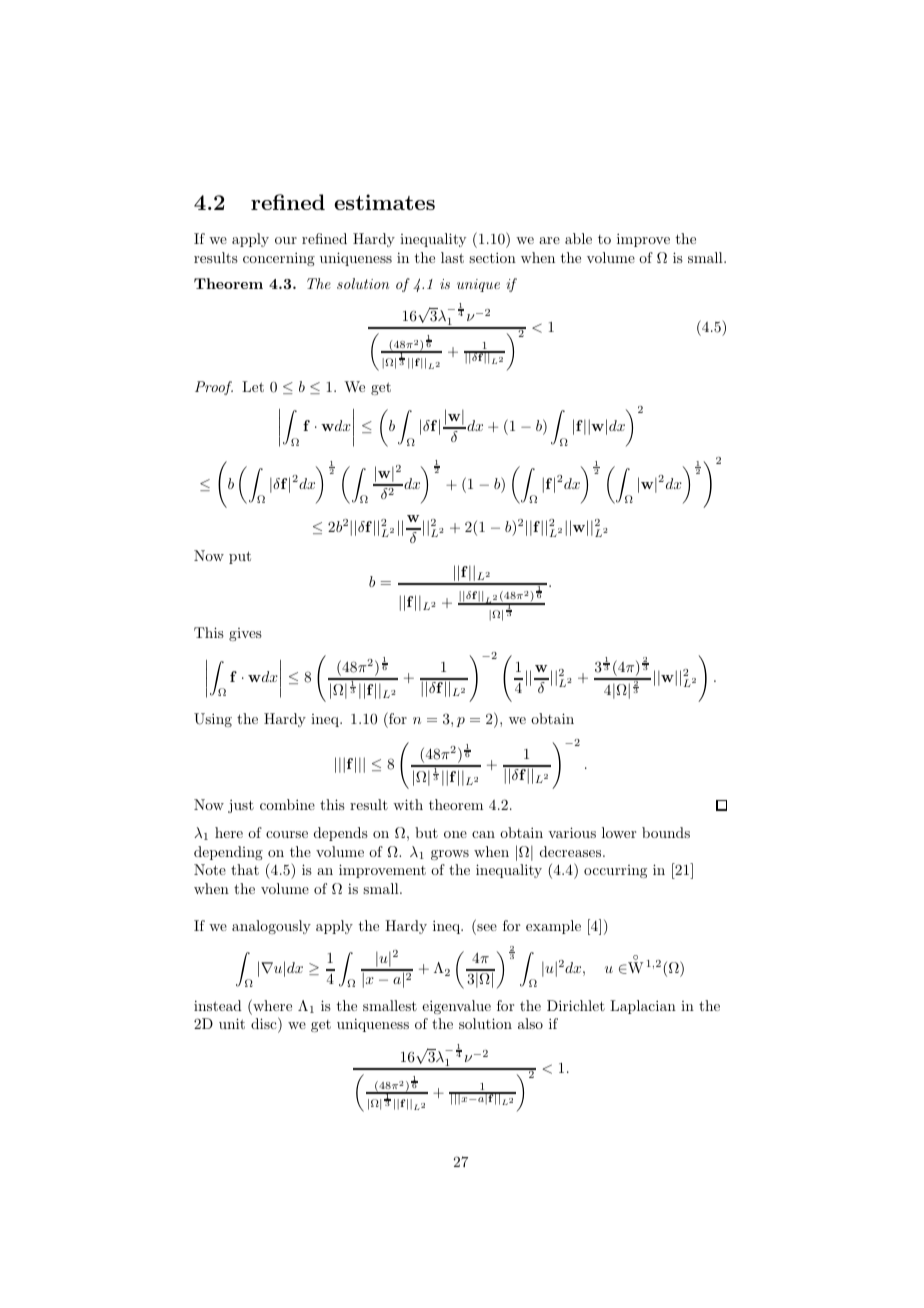 Image resolution: width=924 pixels, height=1308 pixels. I want to click on eigenvalue, so click(456, 1007).
